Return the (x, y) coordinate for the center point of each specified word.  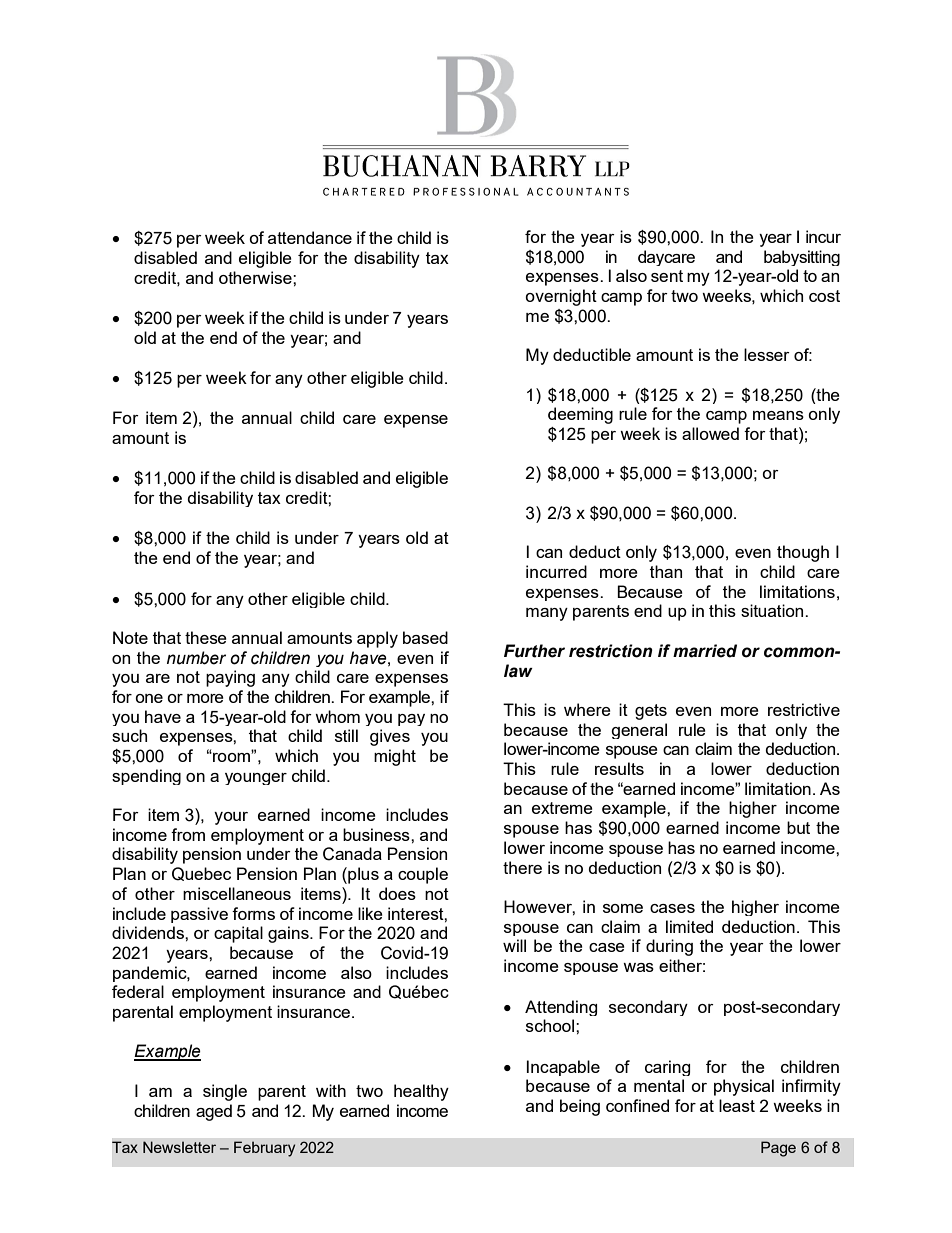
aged (214, 1112)
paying (230, 678)
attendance (310, 237)
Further (534, 651)
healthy (421, 1092)
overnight (561, 297)
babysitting (802, 258)
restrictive (804, 709)
